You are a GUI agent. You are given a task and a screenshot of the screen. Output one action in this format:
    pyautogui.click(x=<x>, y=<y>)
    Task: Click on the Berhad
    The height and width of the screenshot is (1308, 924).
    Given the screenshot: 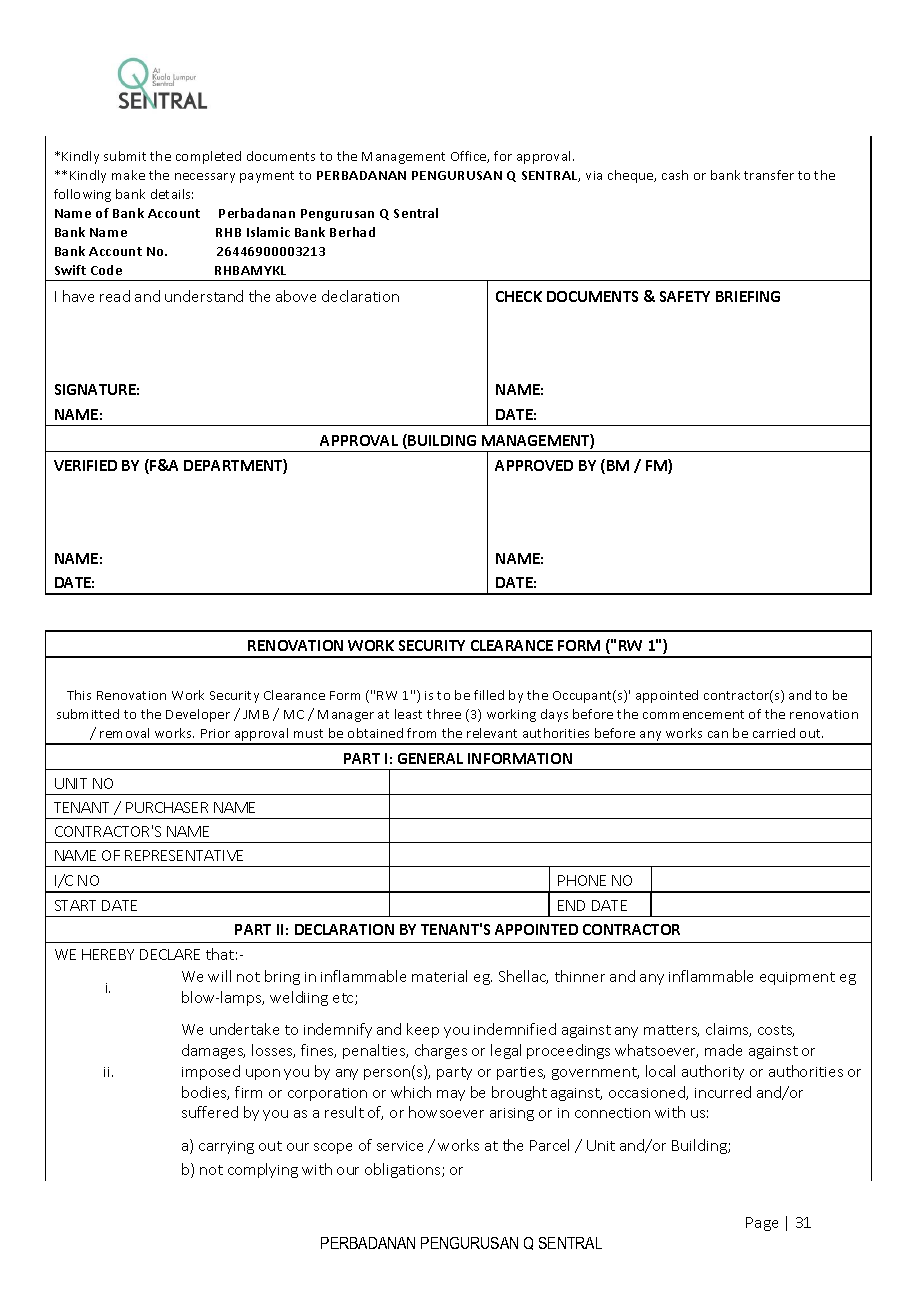 What is the action you would take?
    pyautogui.click(x=352, y=232)
